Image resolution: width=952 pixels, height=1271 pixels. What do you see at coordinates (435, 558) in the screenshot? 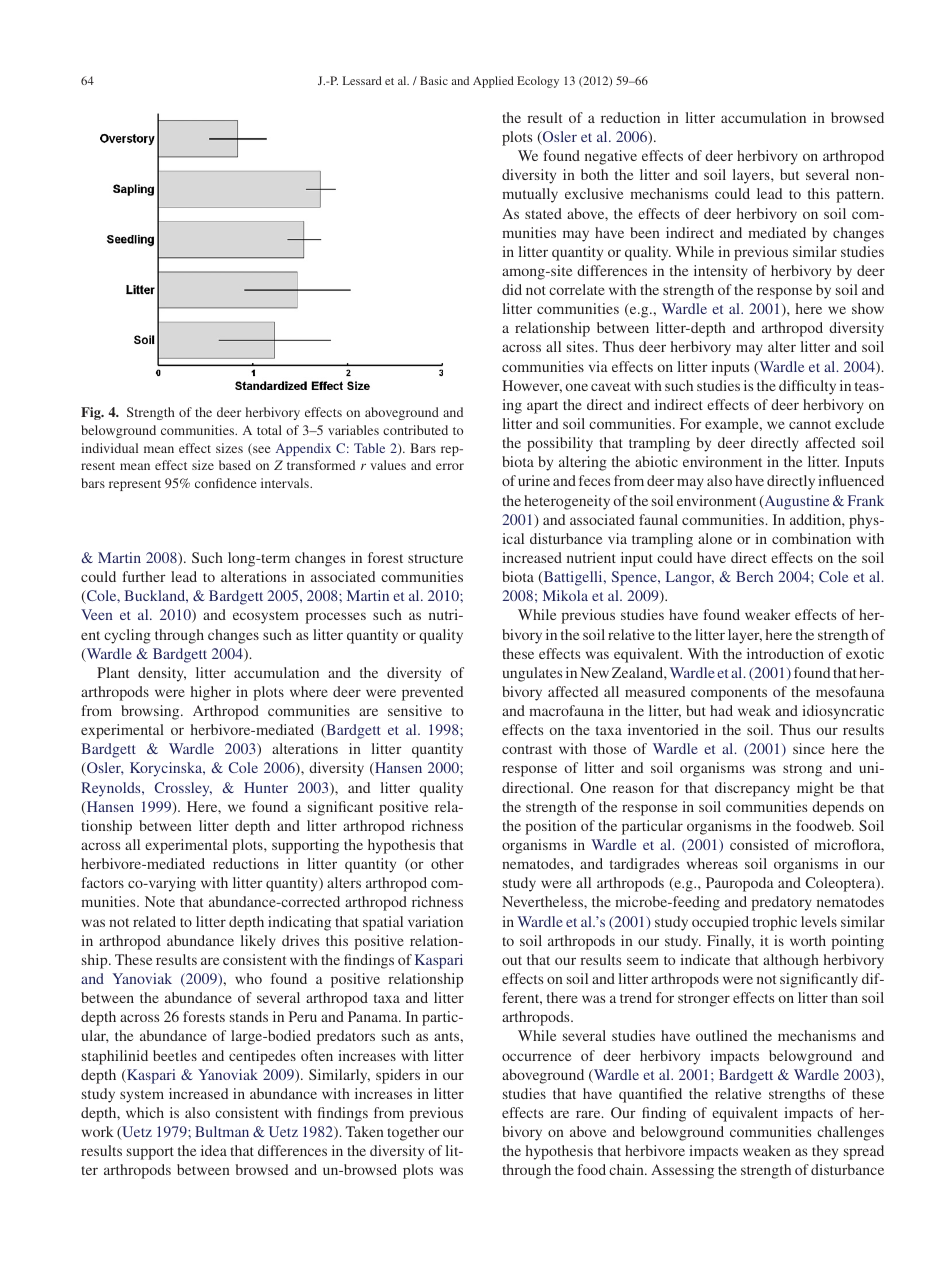
I see `structure` at bounding box center [435, 558].
